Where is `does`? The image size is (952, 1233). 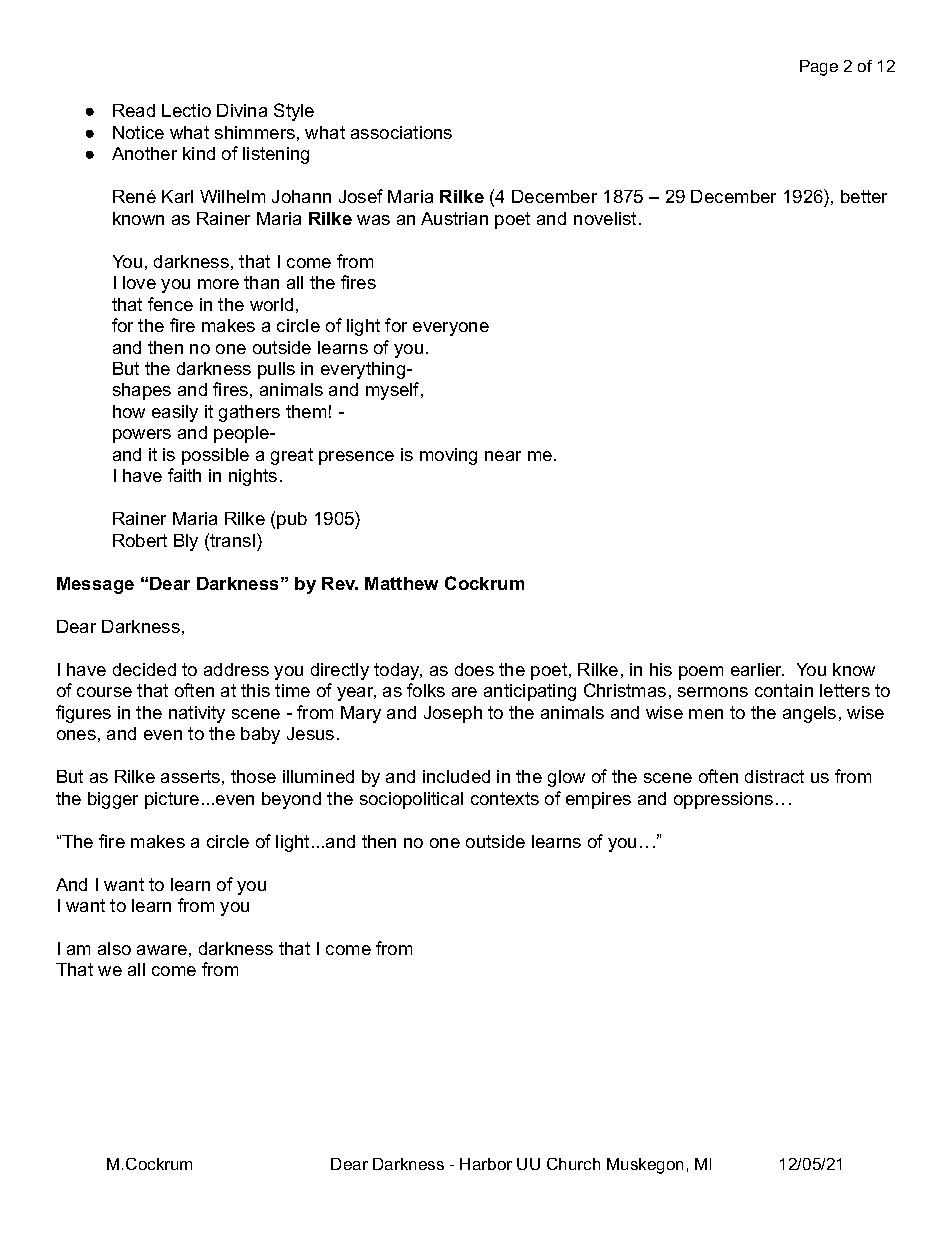
does is located at coordinates (474, 669).
